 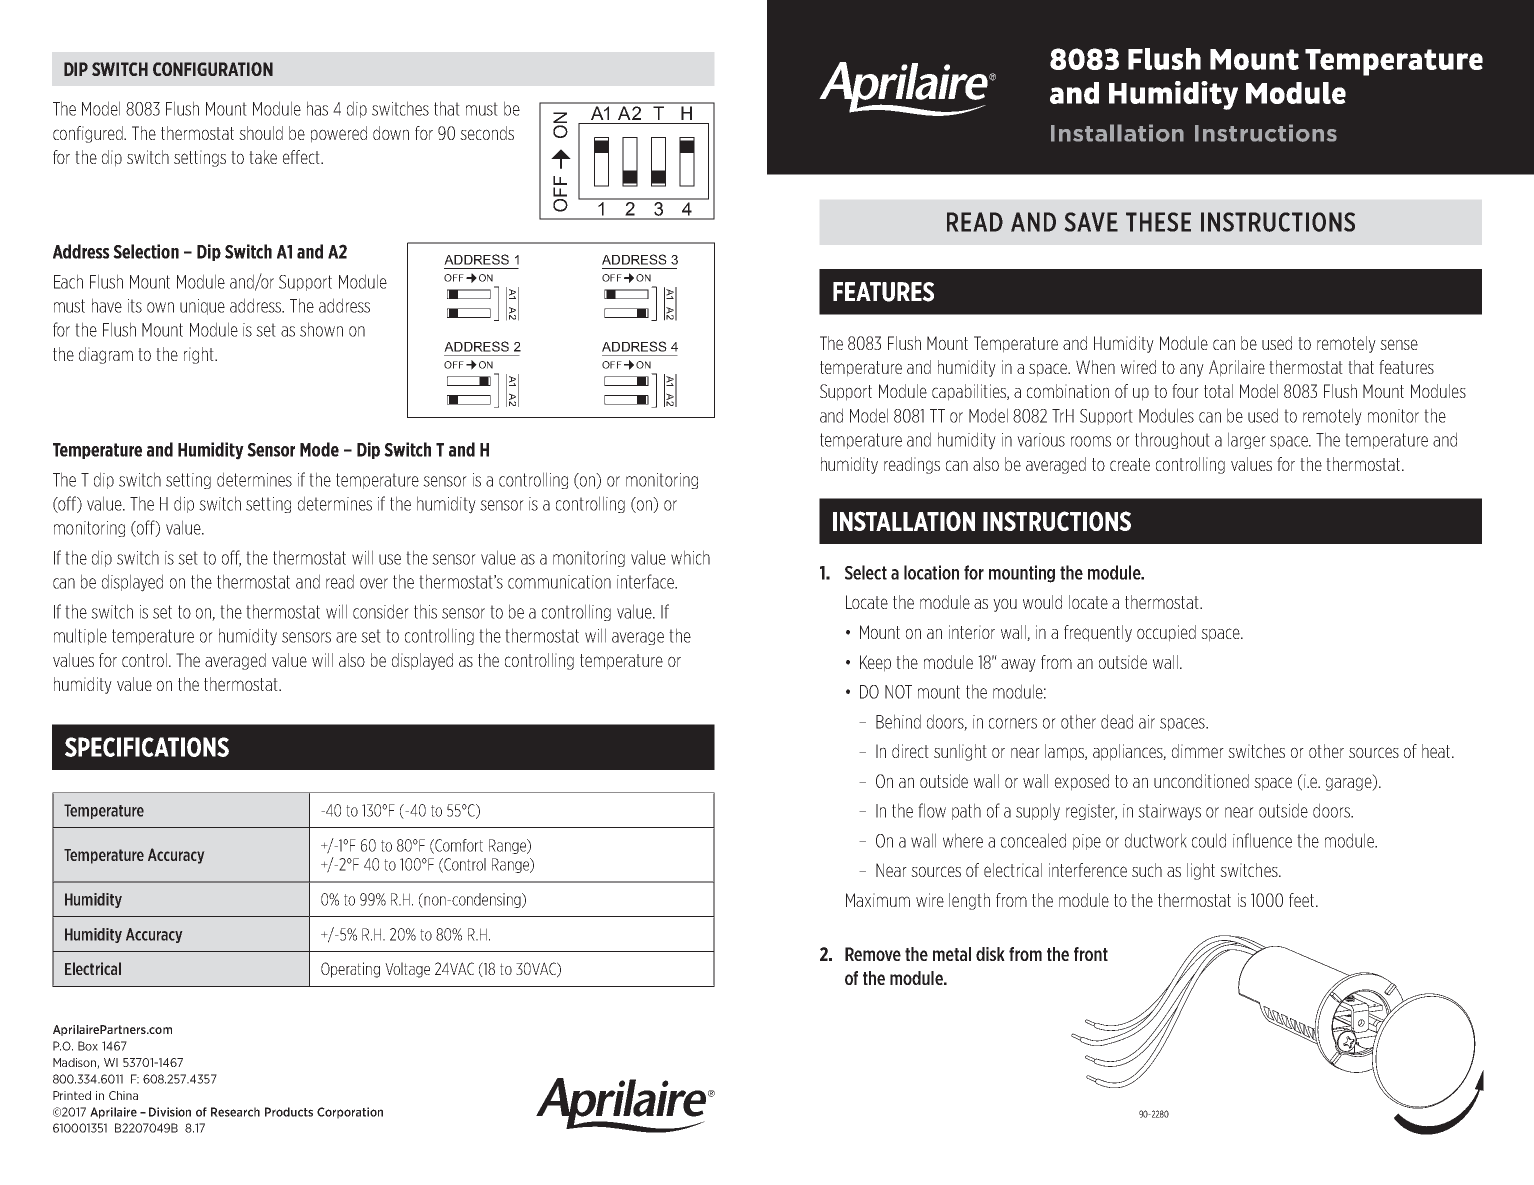 I want to click on THESE, so click(x=1158, y=222).
